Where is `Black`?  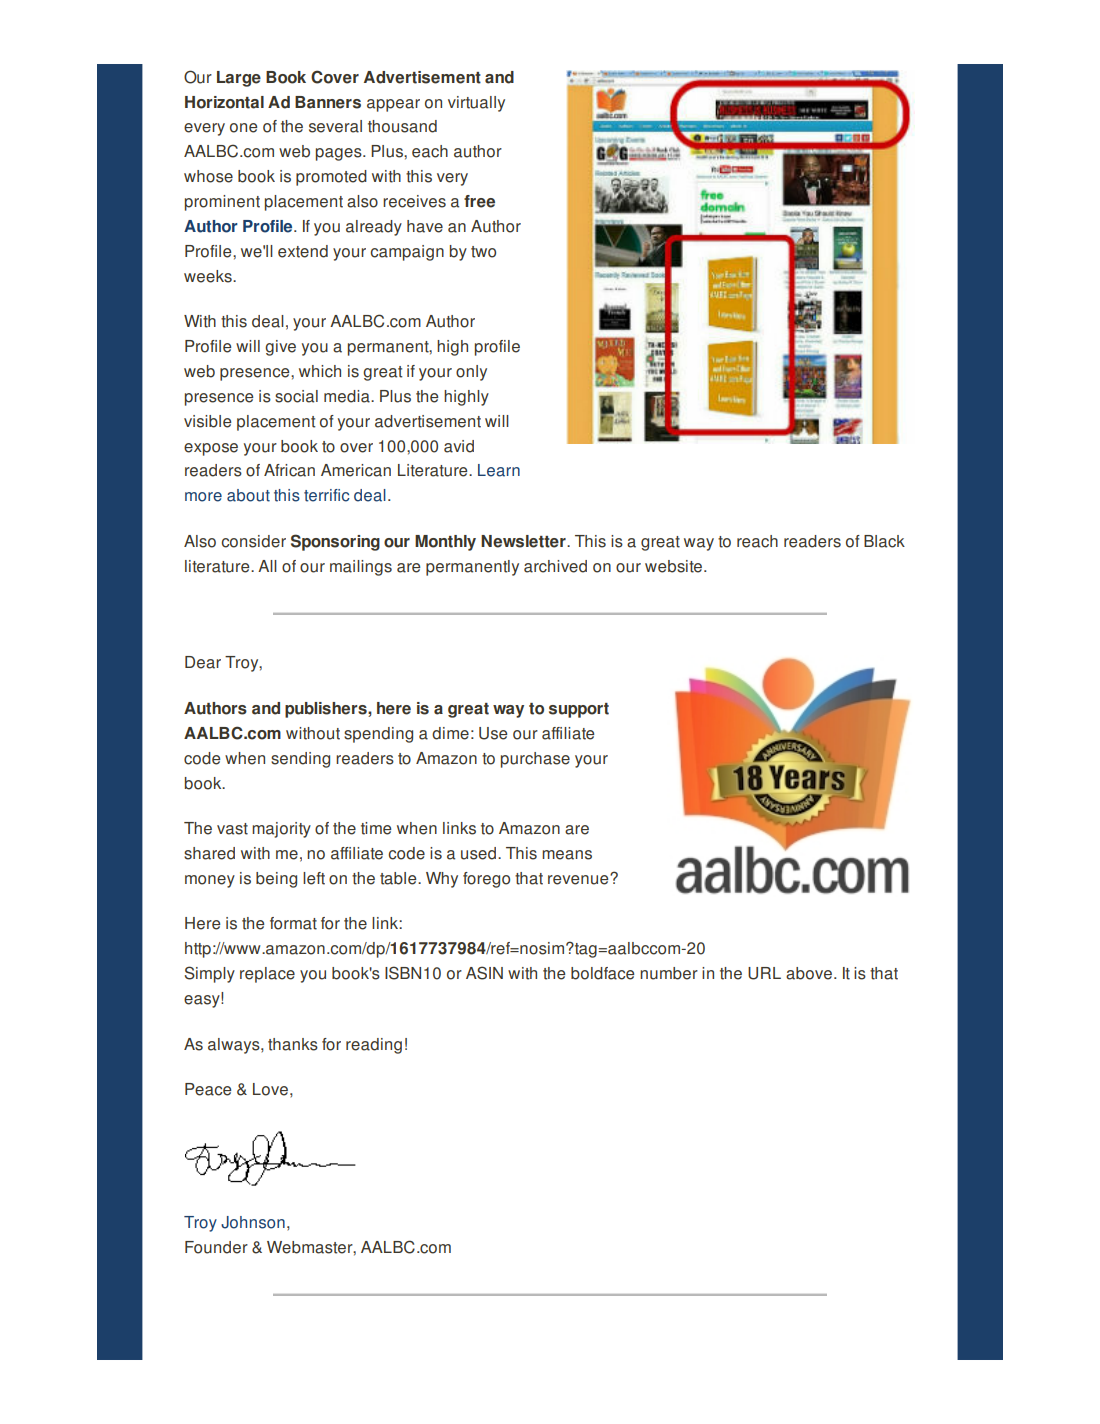
Black is located at coordinates (884, 541).
